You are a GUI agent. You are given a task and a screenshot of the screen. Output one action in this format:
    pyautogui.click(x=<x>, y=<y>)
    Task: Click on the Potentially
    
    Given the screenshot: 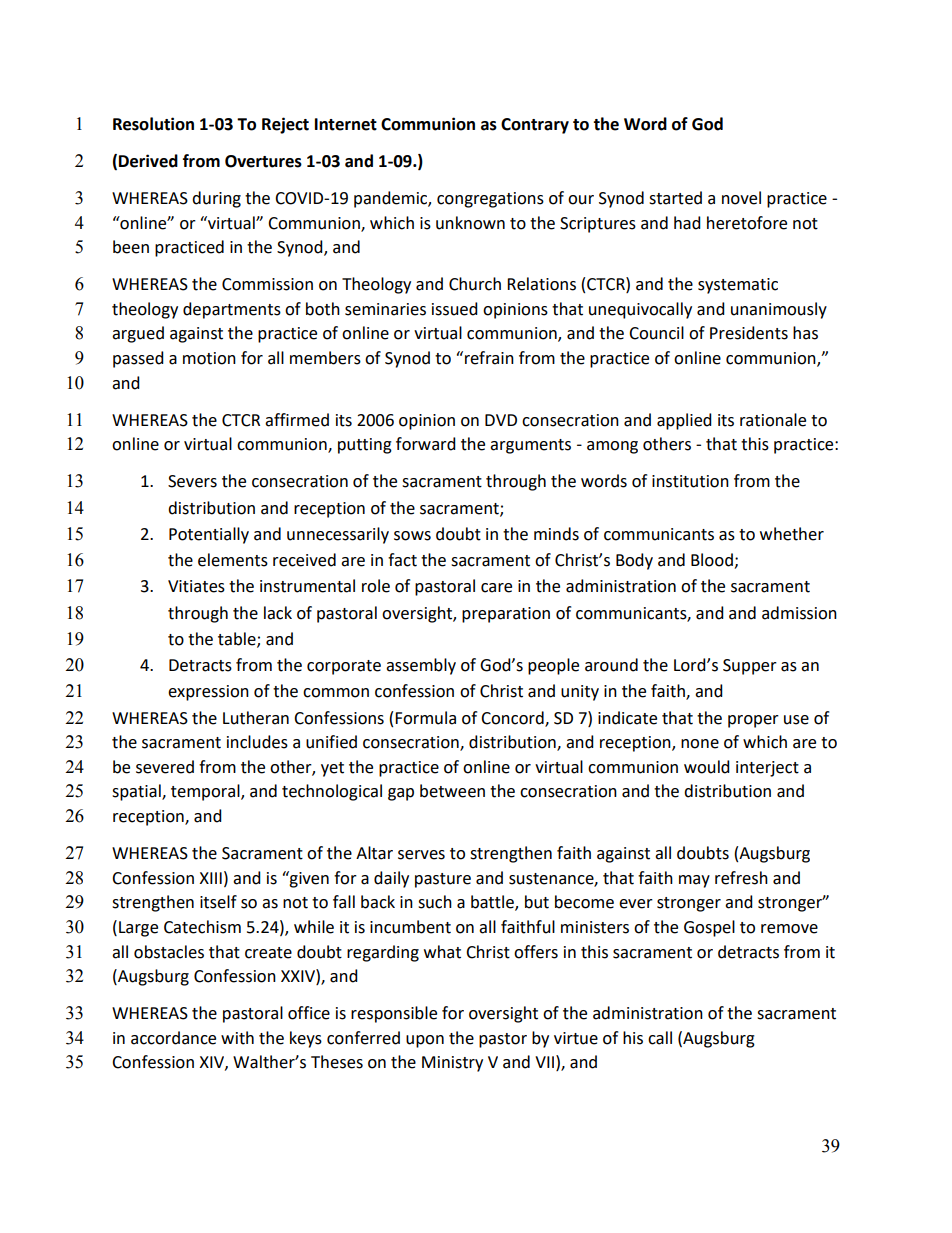 What is the action you would take?
    pyautogui.click(x=209, y=535)
